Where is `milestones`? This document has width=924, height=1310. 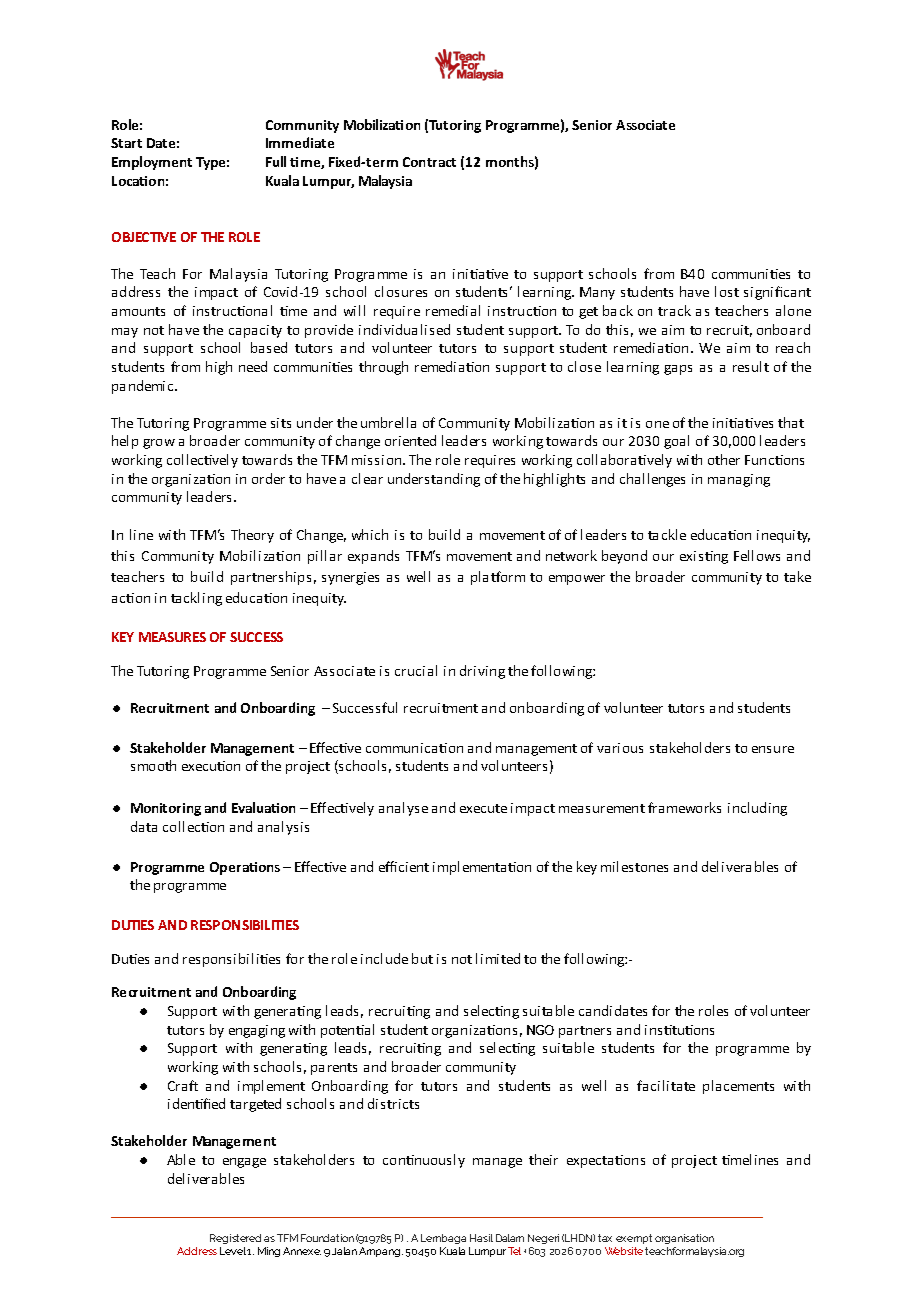 milestones is located at coordinates (634, 866).
